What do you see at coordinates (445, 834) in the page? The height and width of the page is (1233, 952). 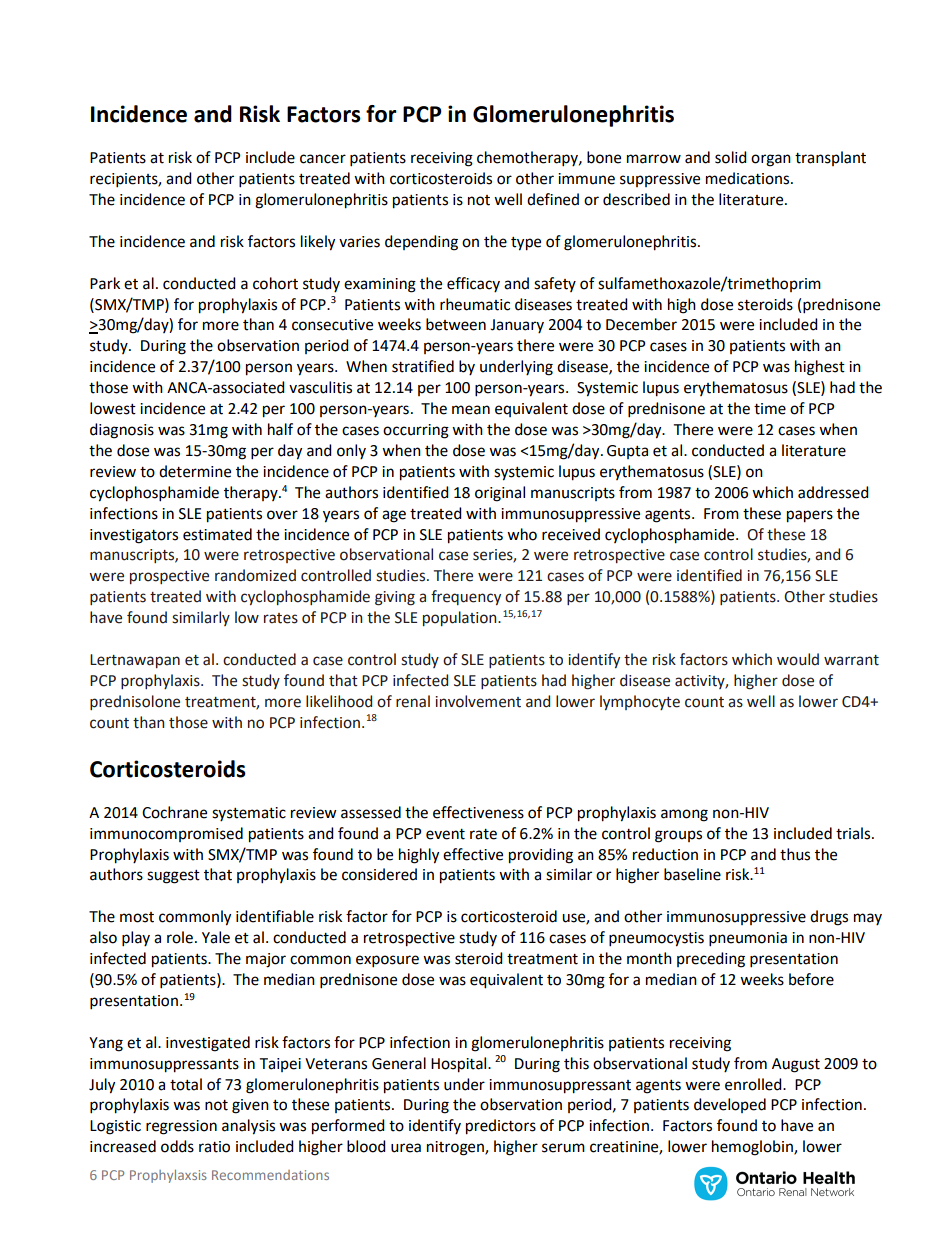 I see `event` at bounding box center [445, 834].
